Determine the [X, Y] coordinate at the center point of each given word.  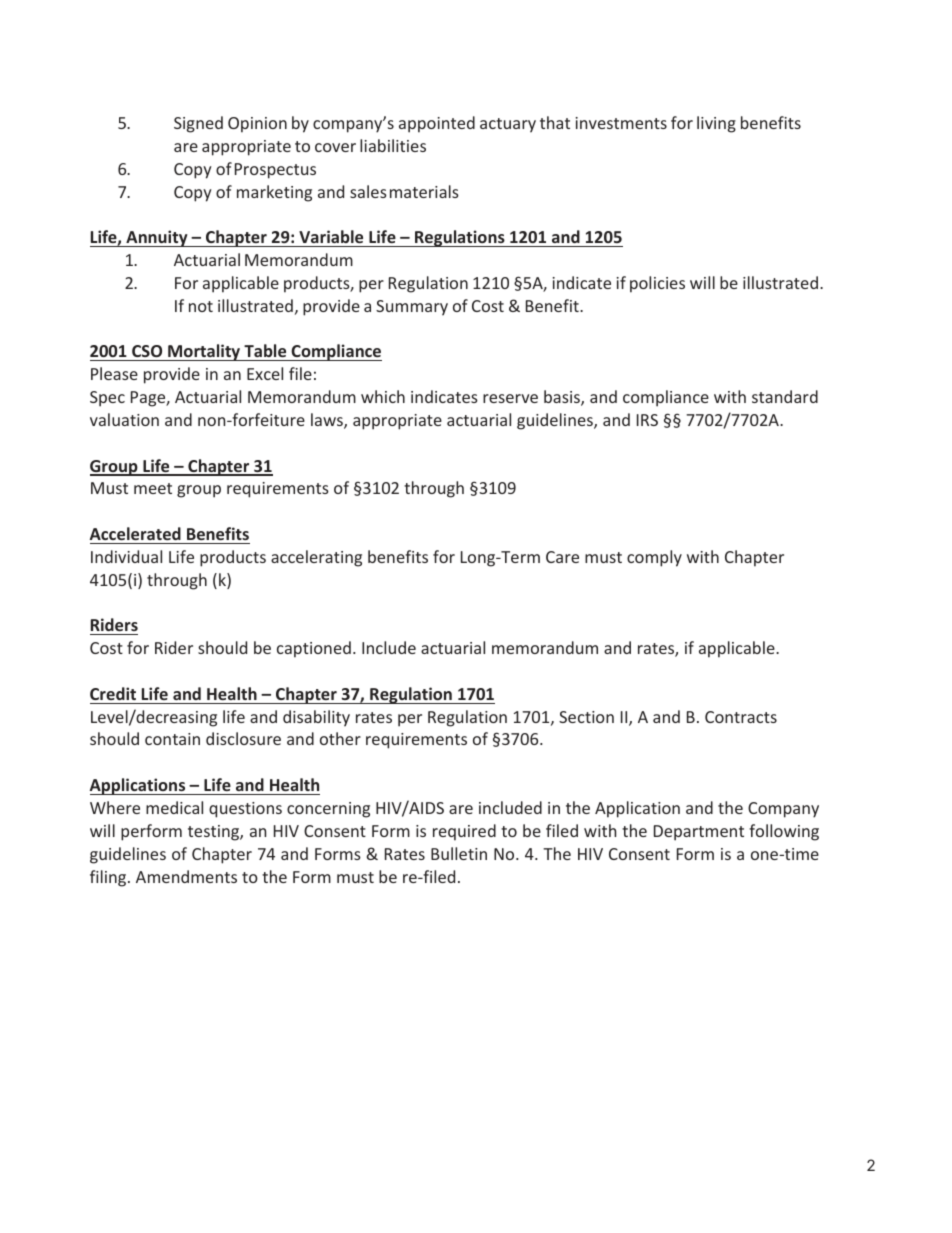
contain [172, 739]
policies [657, 284]
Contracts [741, 717]
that [555, 122]
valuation [124, 419]
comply [654, 558]
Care [562, 557]
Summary [412, 308]
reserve [510, 398]
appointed [437, 124]
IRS [647, 420]
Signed [198, 124]
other [340, 738]
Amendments [186, 876]
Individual [126, 556]
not [201, 306]
